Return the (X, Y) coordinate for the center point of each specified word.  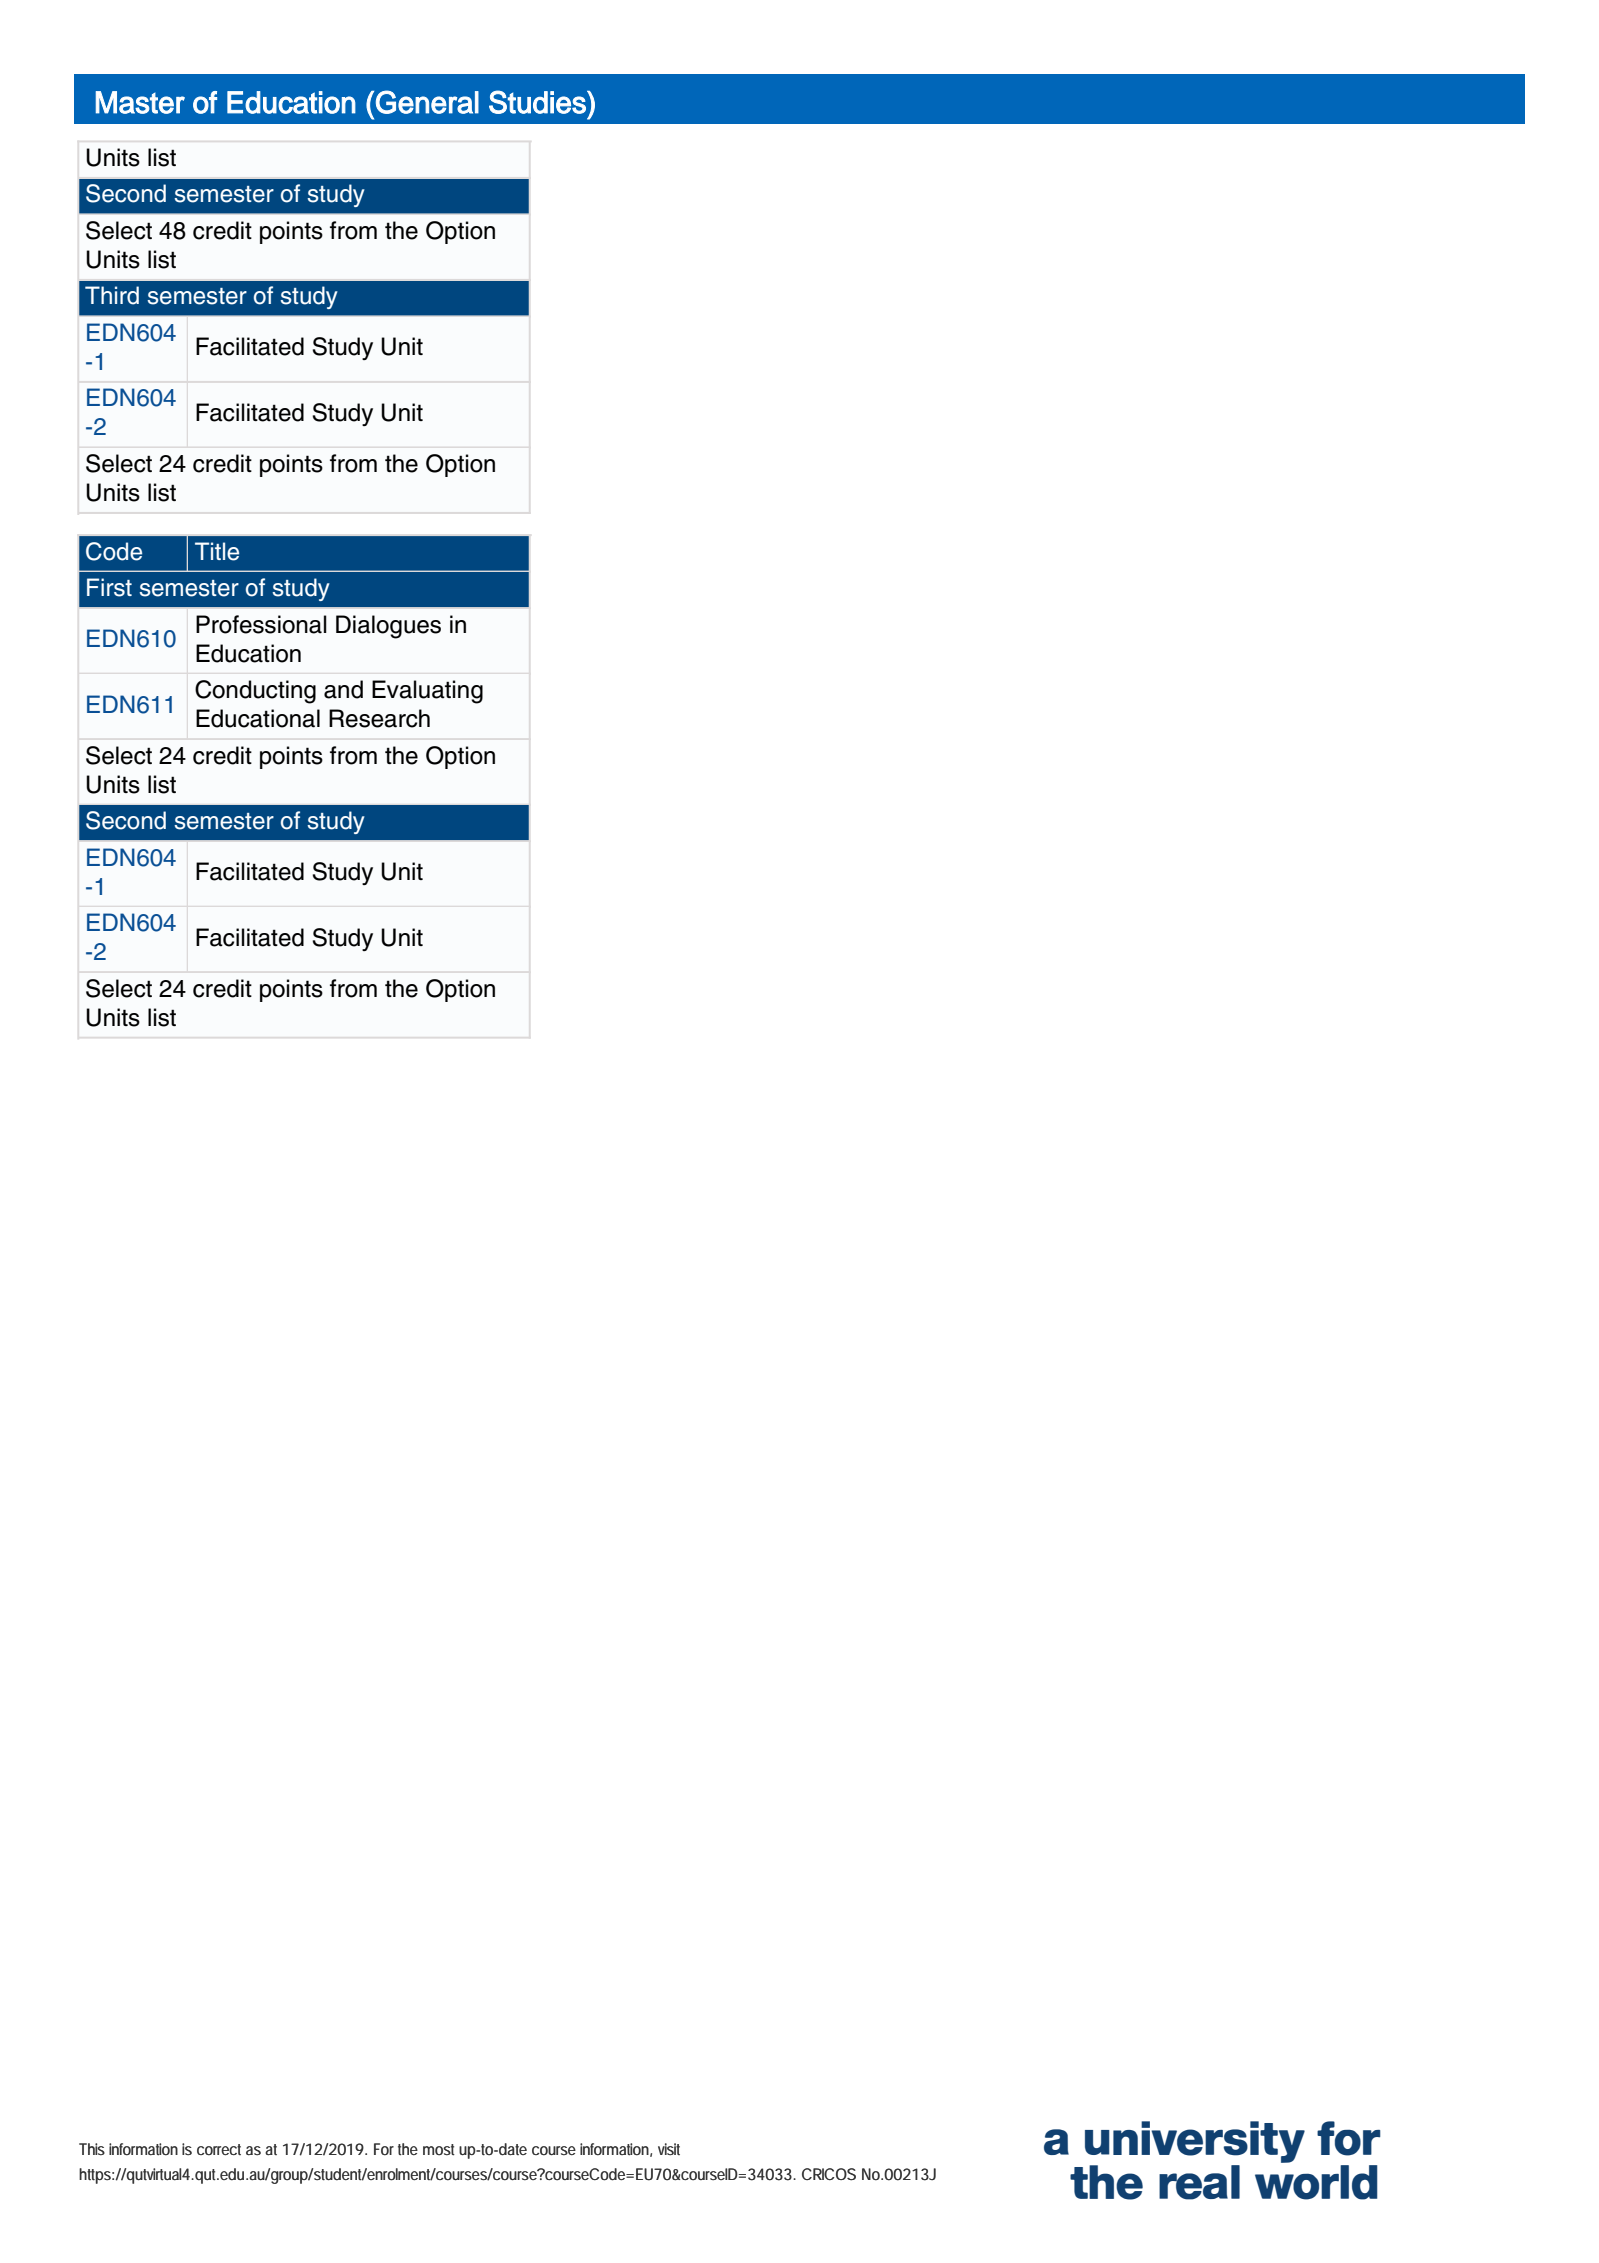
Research (379, 718)
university (1195, 2142)
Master (140, 102)
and (343, 689)
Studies (538, 102)
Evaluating (427, 692)
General (427, 102)
